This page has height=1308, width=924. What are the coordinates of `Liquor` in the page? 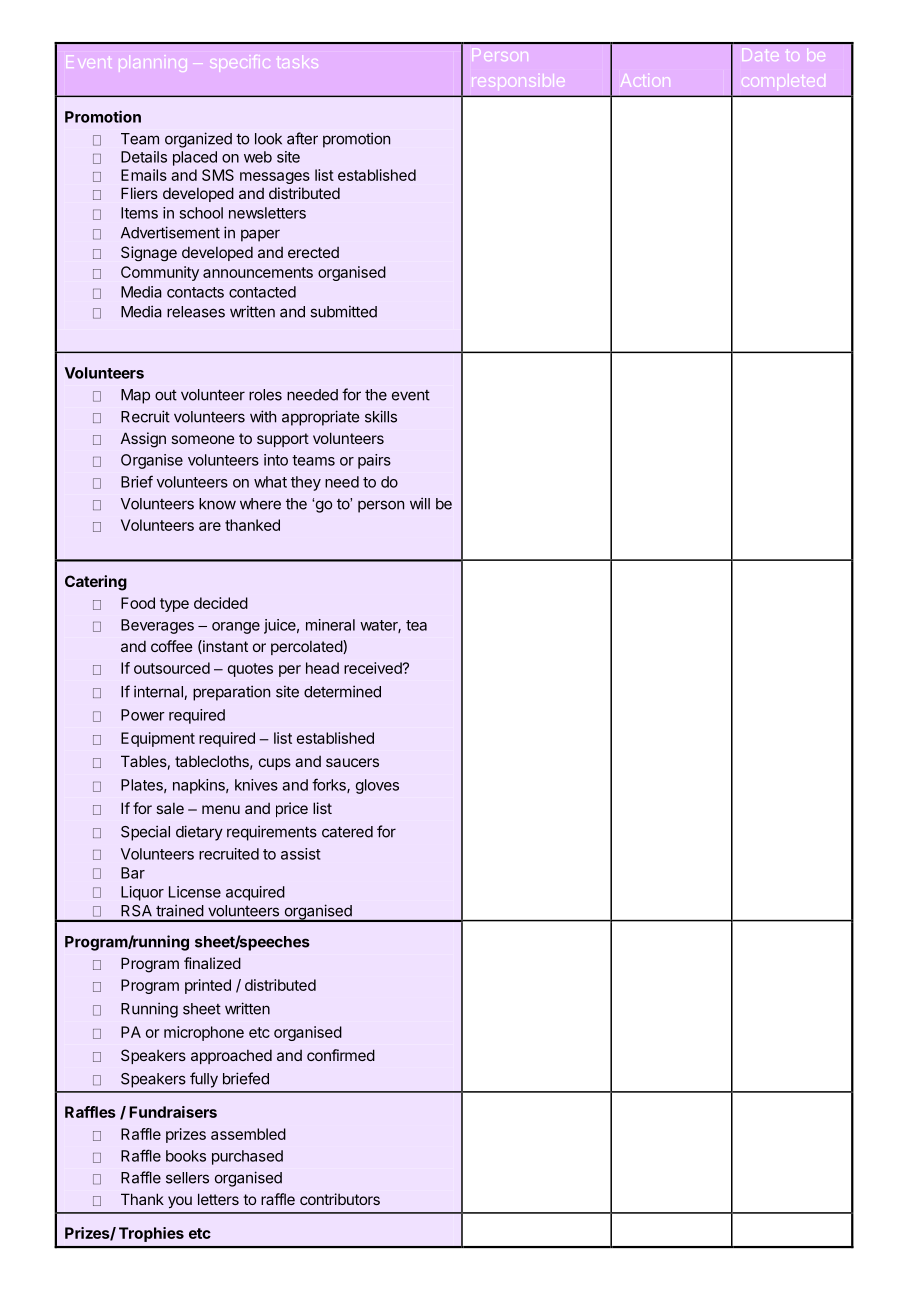 It's located at (142, 893).
